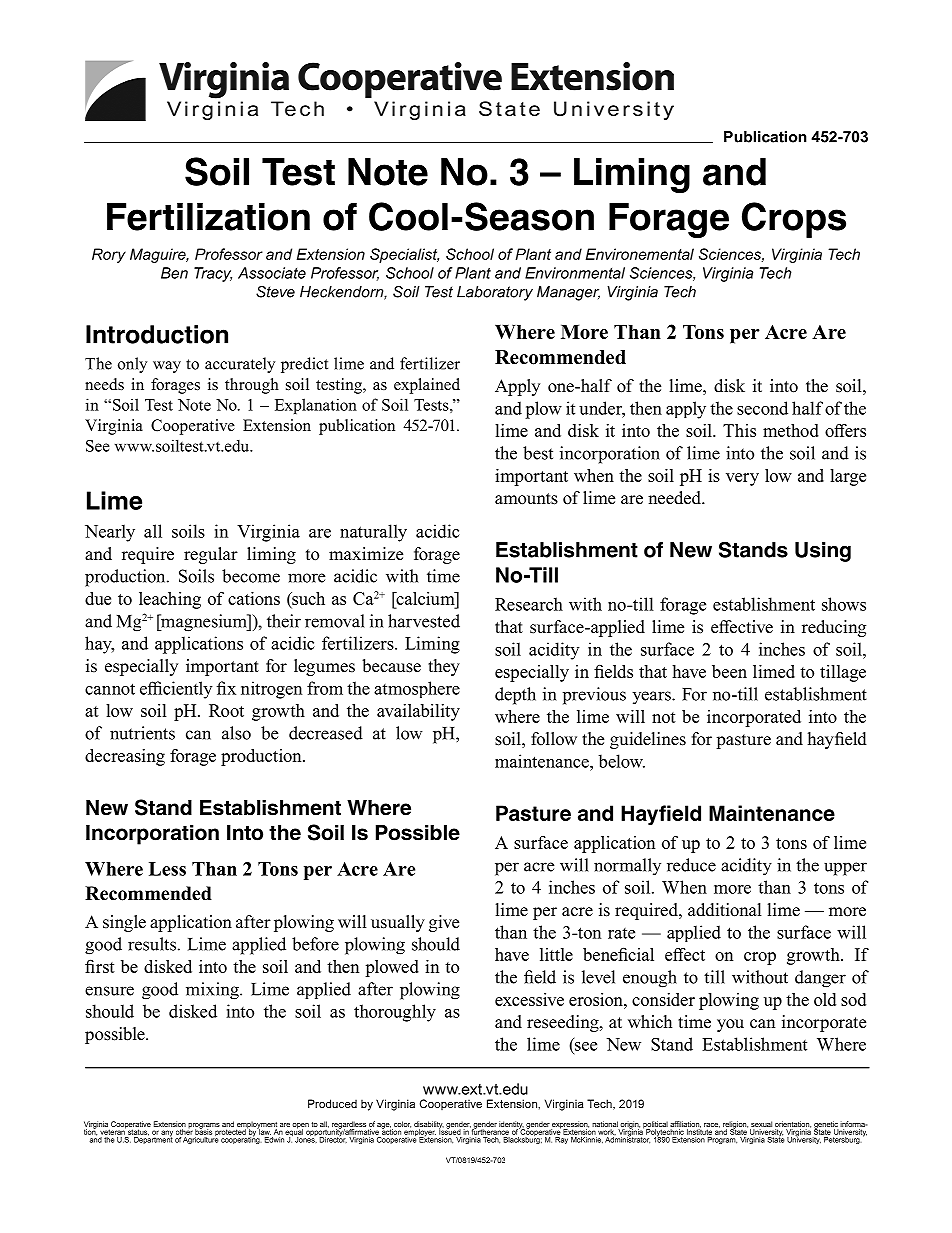 The height and width of the screenshot is (1233, 952). What do you see at coordinates (742, 479) in the screenshot?
I see `very` at bounding box center [742, 479].
